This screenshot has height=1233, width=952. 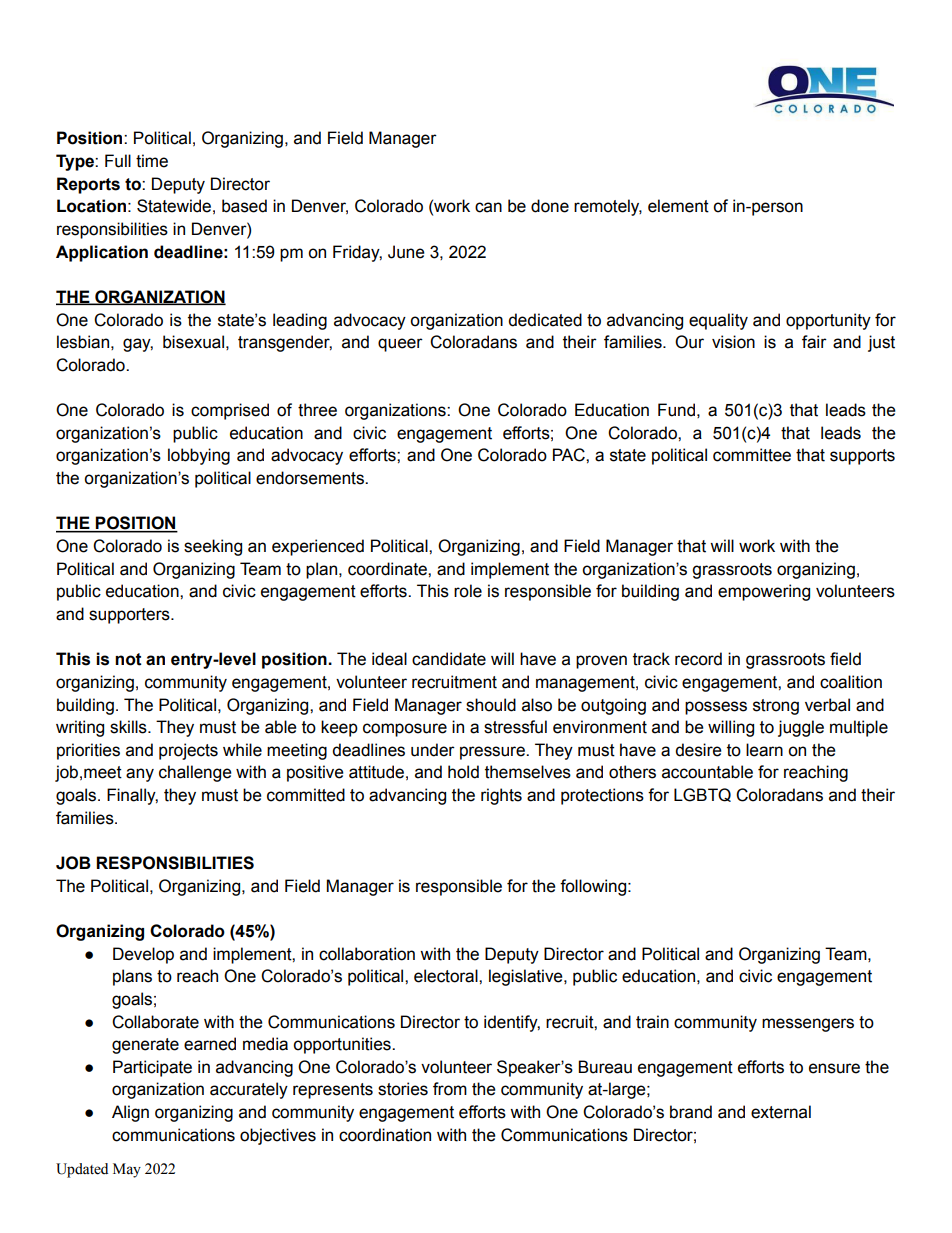 I want to click on PAC, so click(x=570, y=455).
